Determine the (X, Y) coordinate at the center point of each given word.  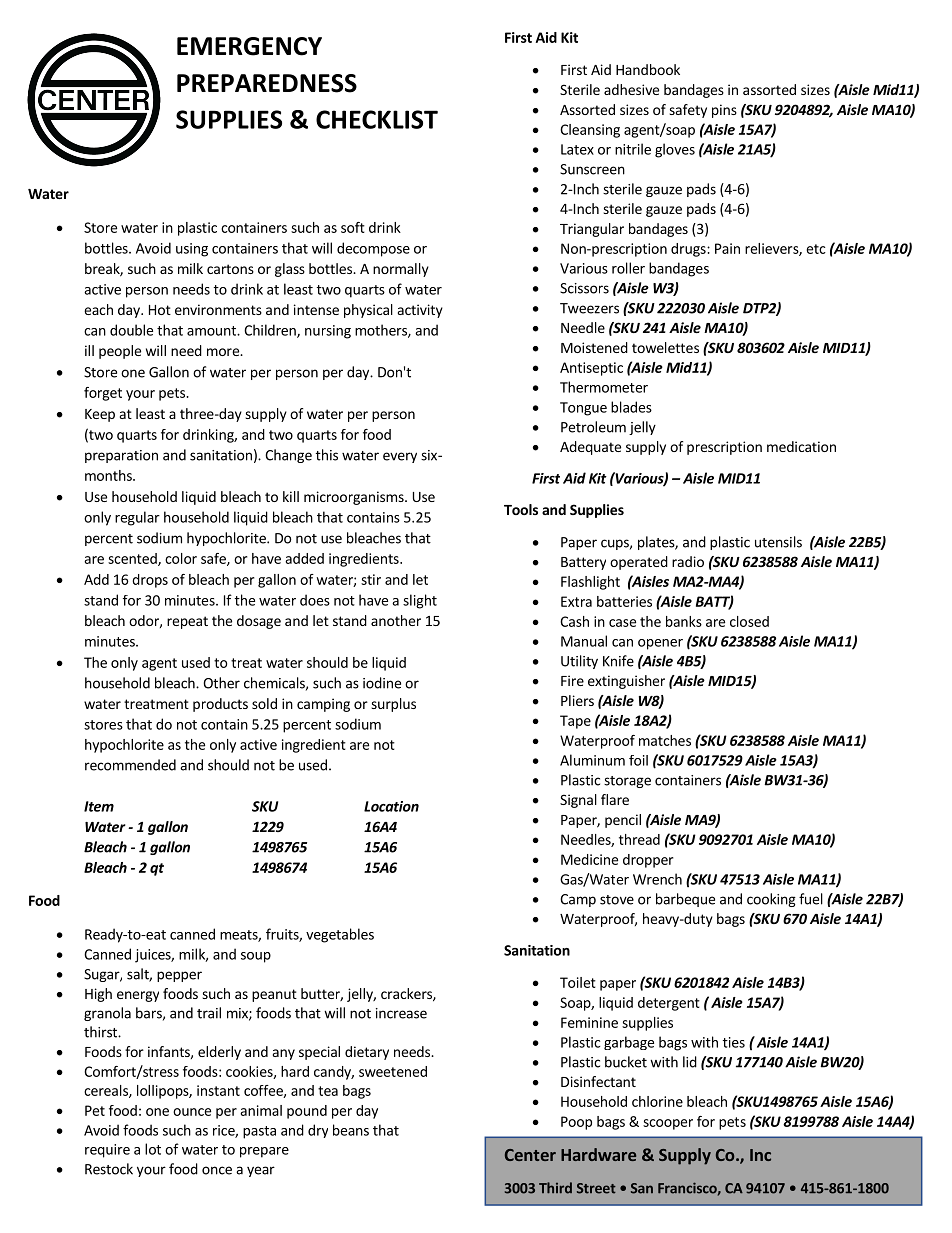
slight (420, 601)
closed (749, 621)
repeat (187, 622)
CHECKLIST (377, 119)
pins (724, 111)
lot (153, 1149)
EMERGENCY (249, 46)
